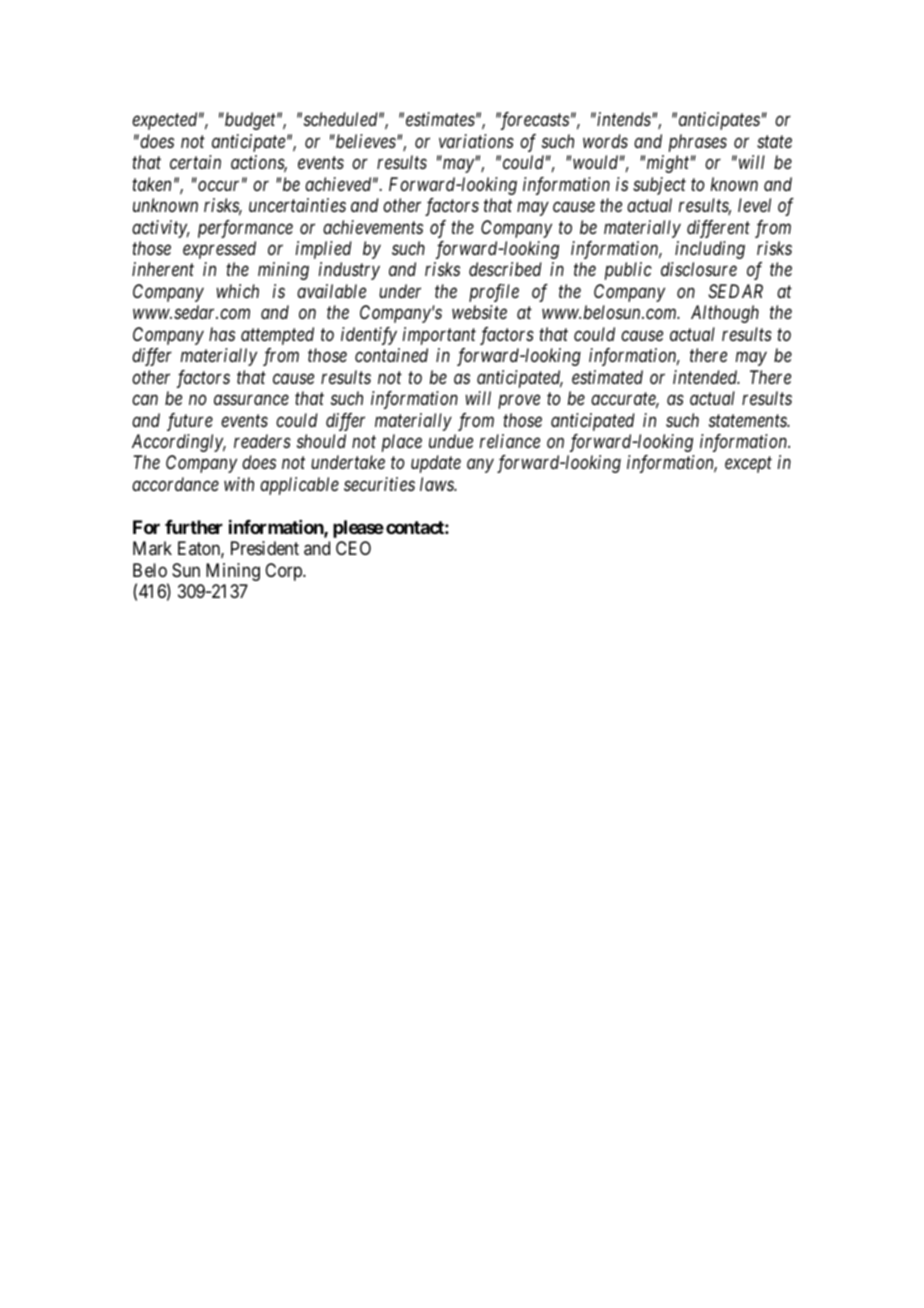  I want to click on CEO, so click(353, 548).
